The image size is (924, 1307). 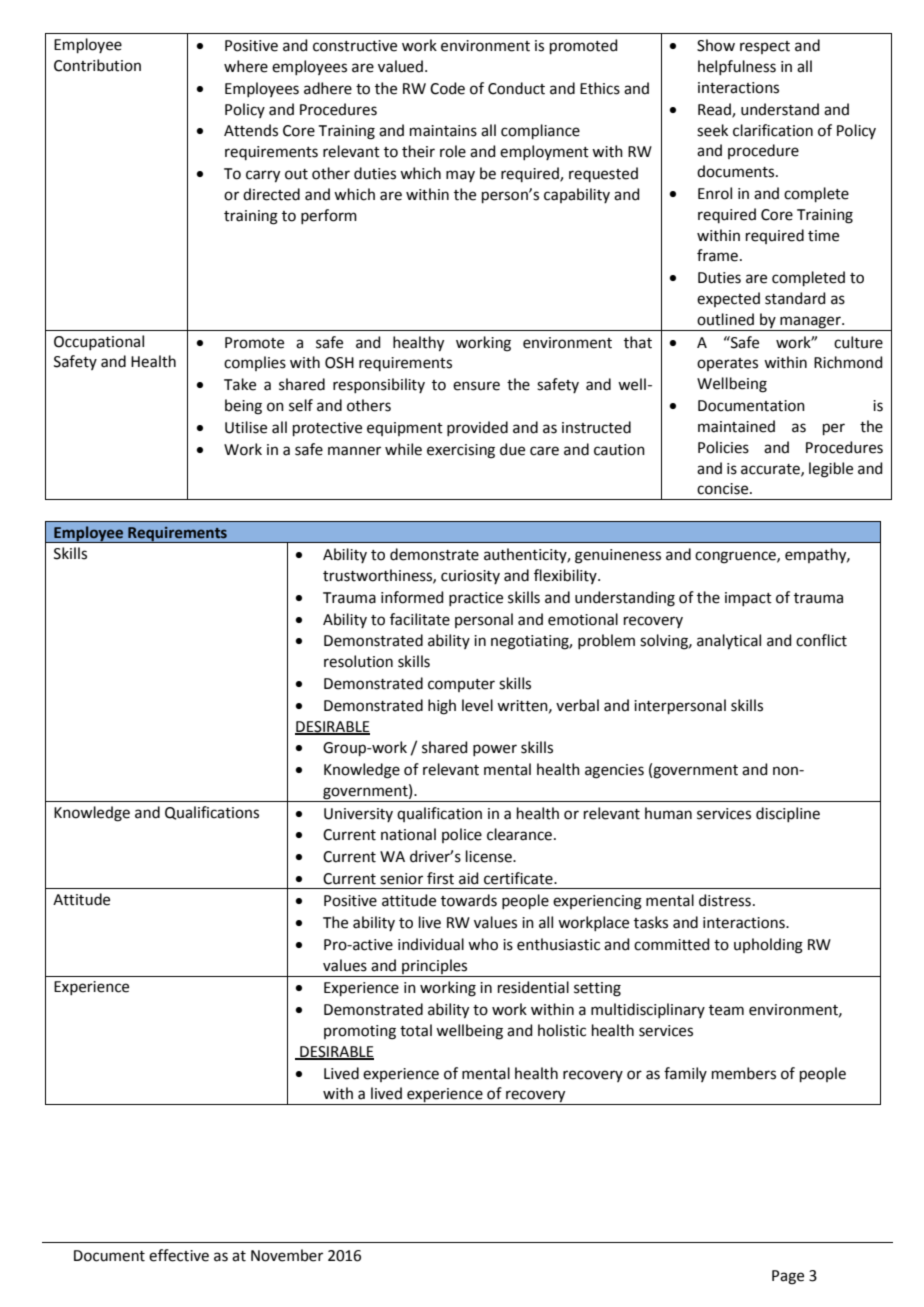 What do you see at coordinates (737, 67) in the page?
I see `helpfulness` at bounding box center [737, 67].
